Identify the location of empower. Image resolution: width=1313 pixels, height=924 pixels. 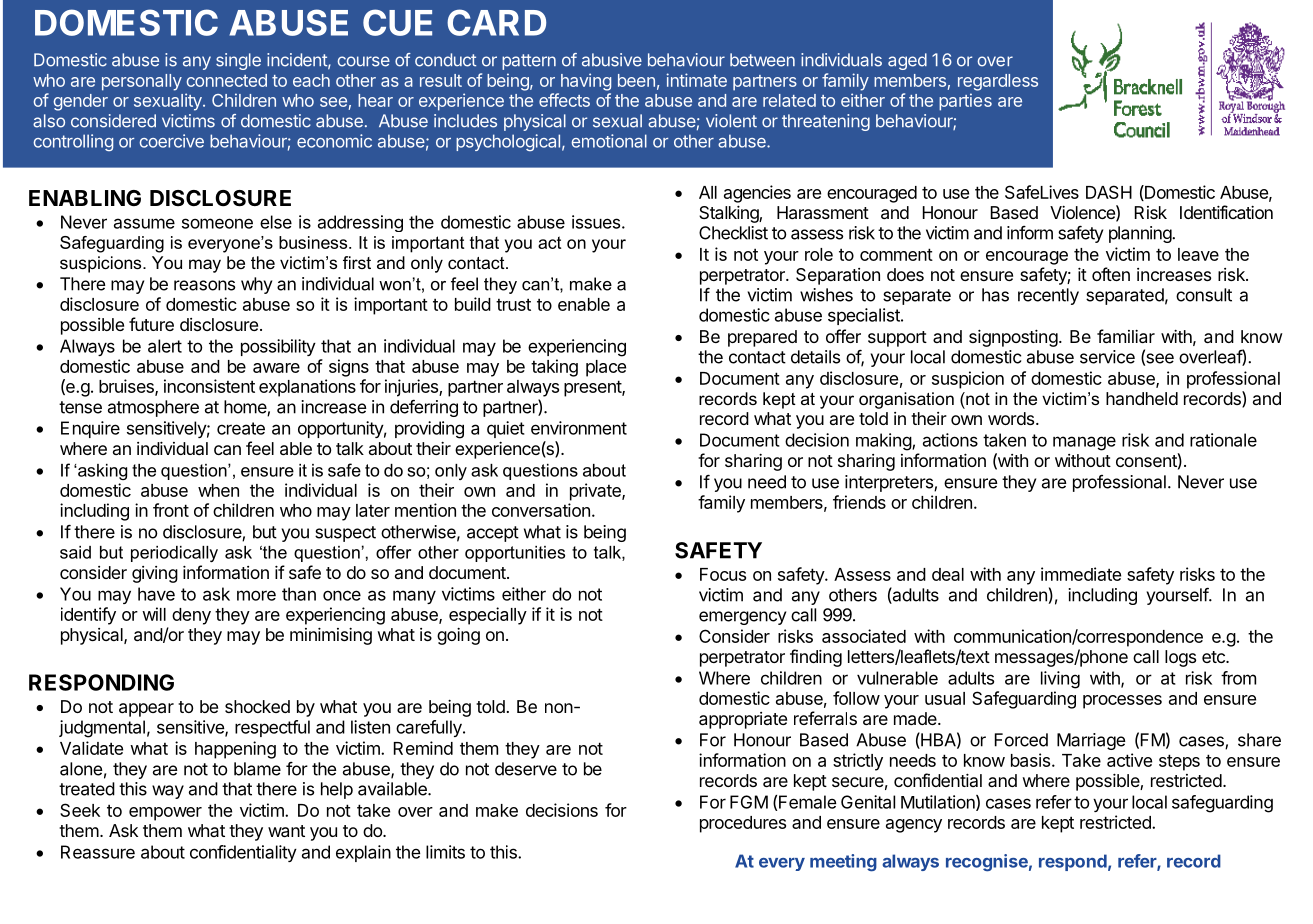
(165, 814).
